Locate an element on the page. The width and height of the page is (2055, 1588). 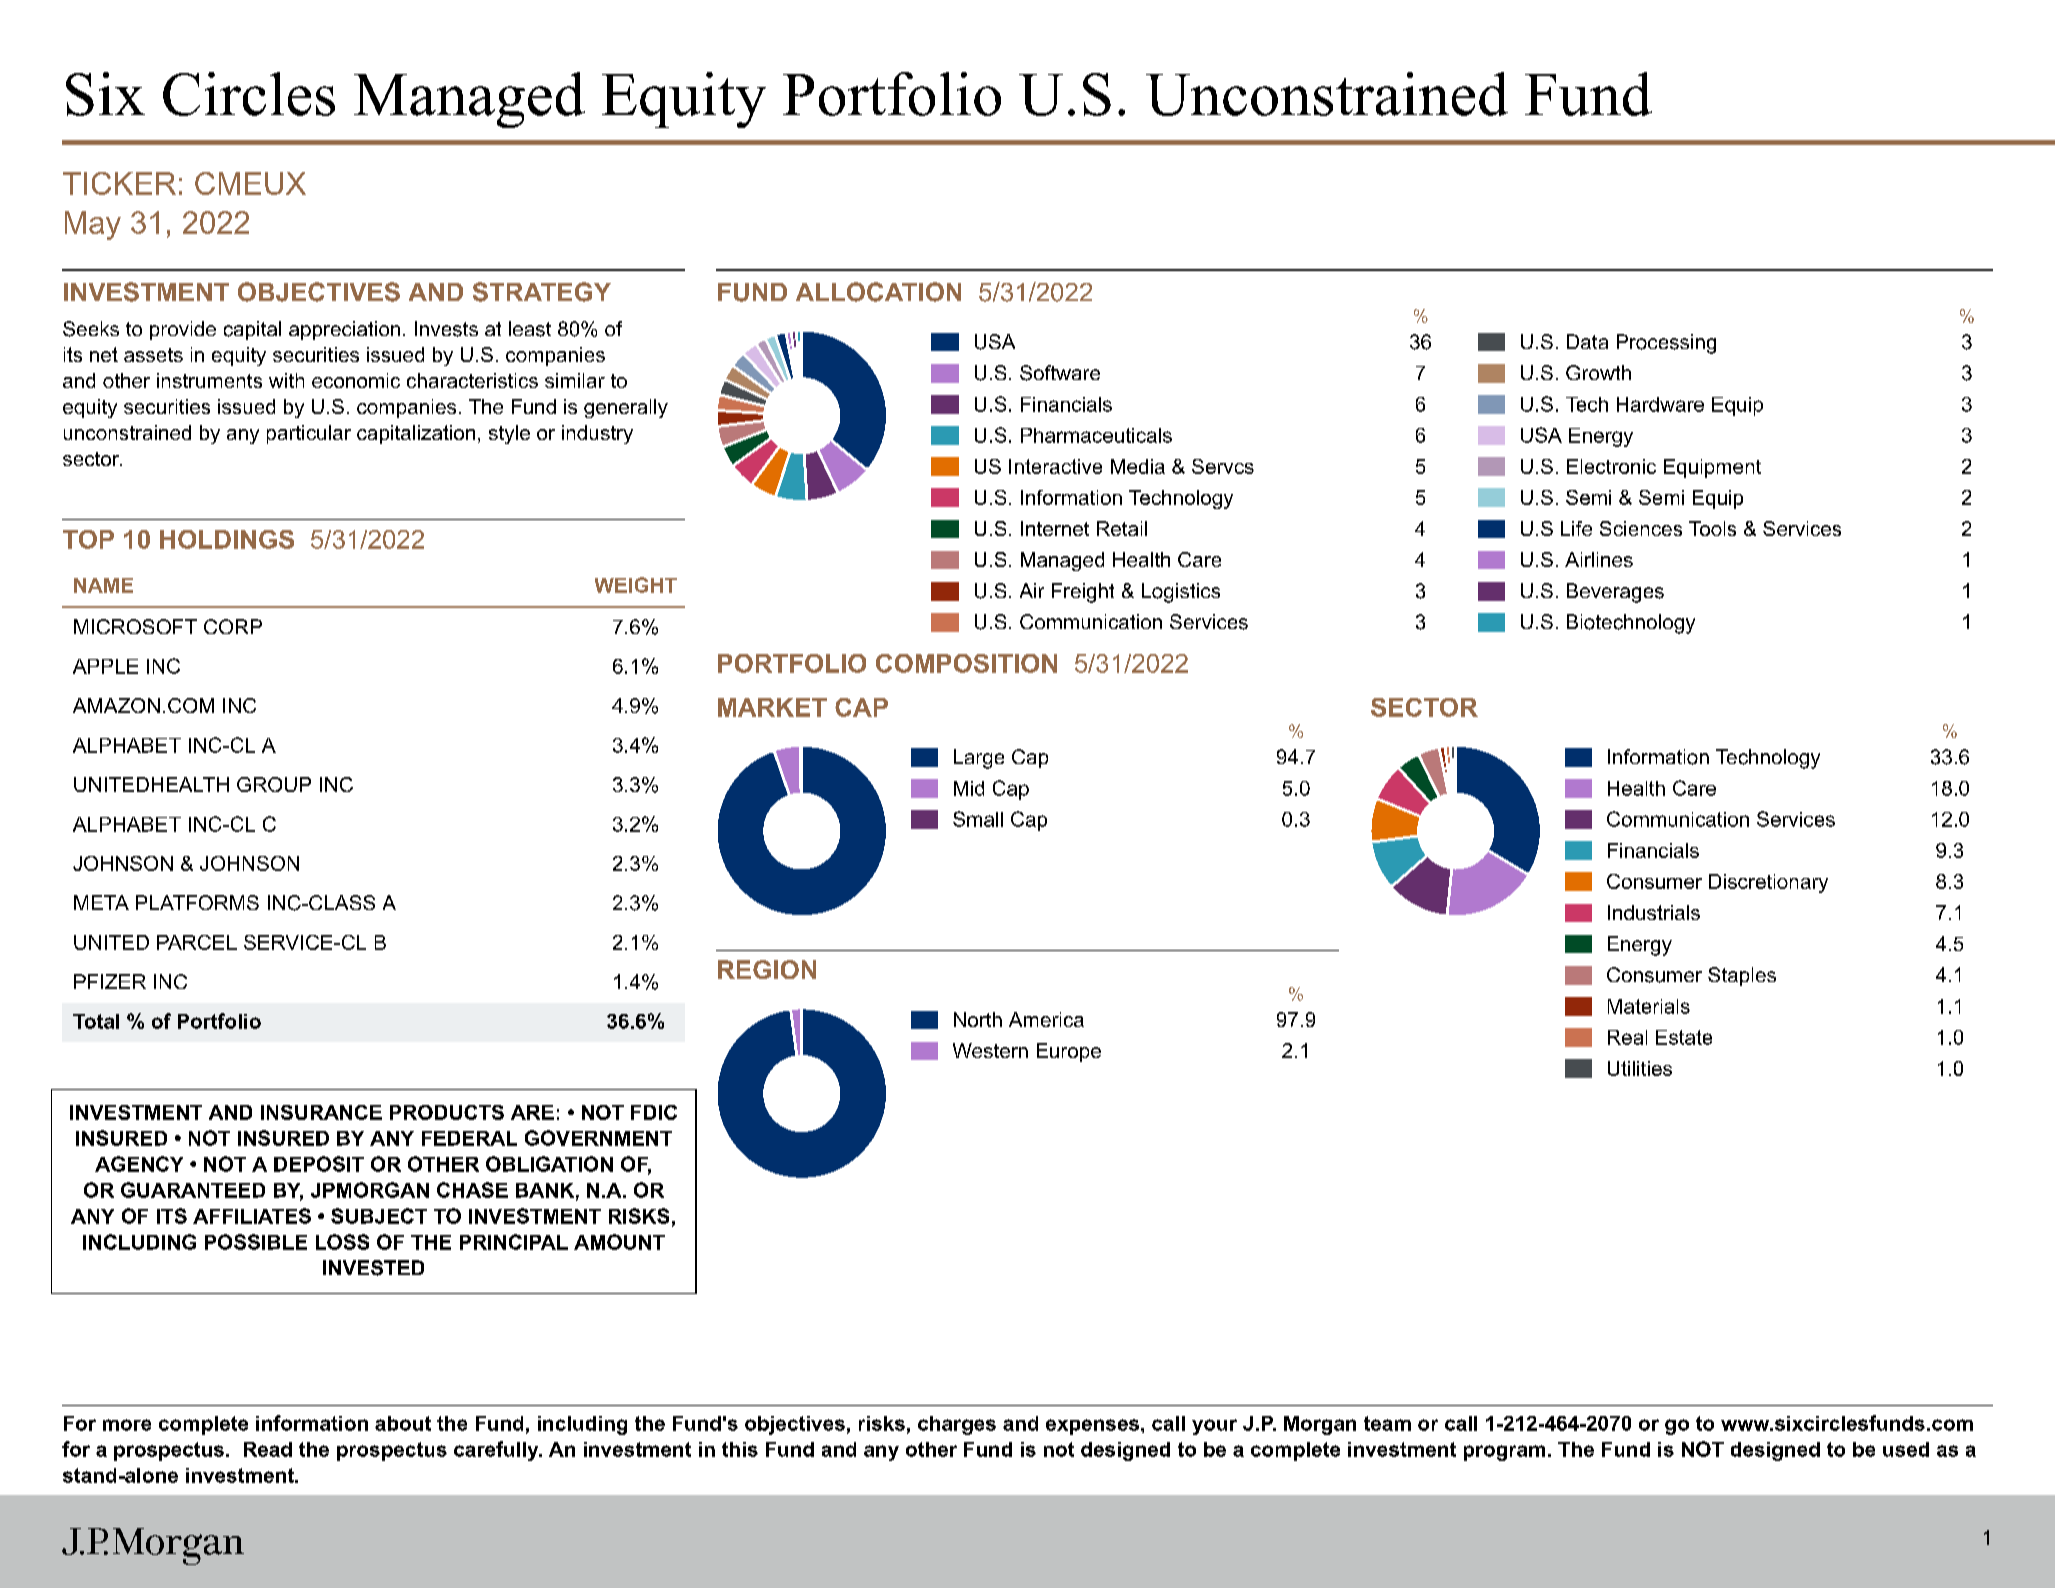
North is located at coordinates (978, 1019).
